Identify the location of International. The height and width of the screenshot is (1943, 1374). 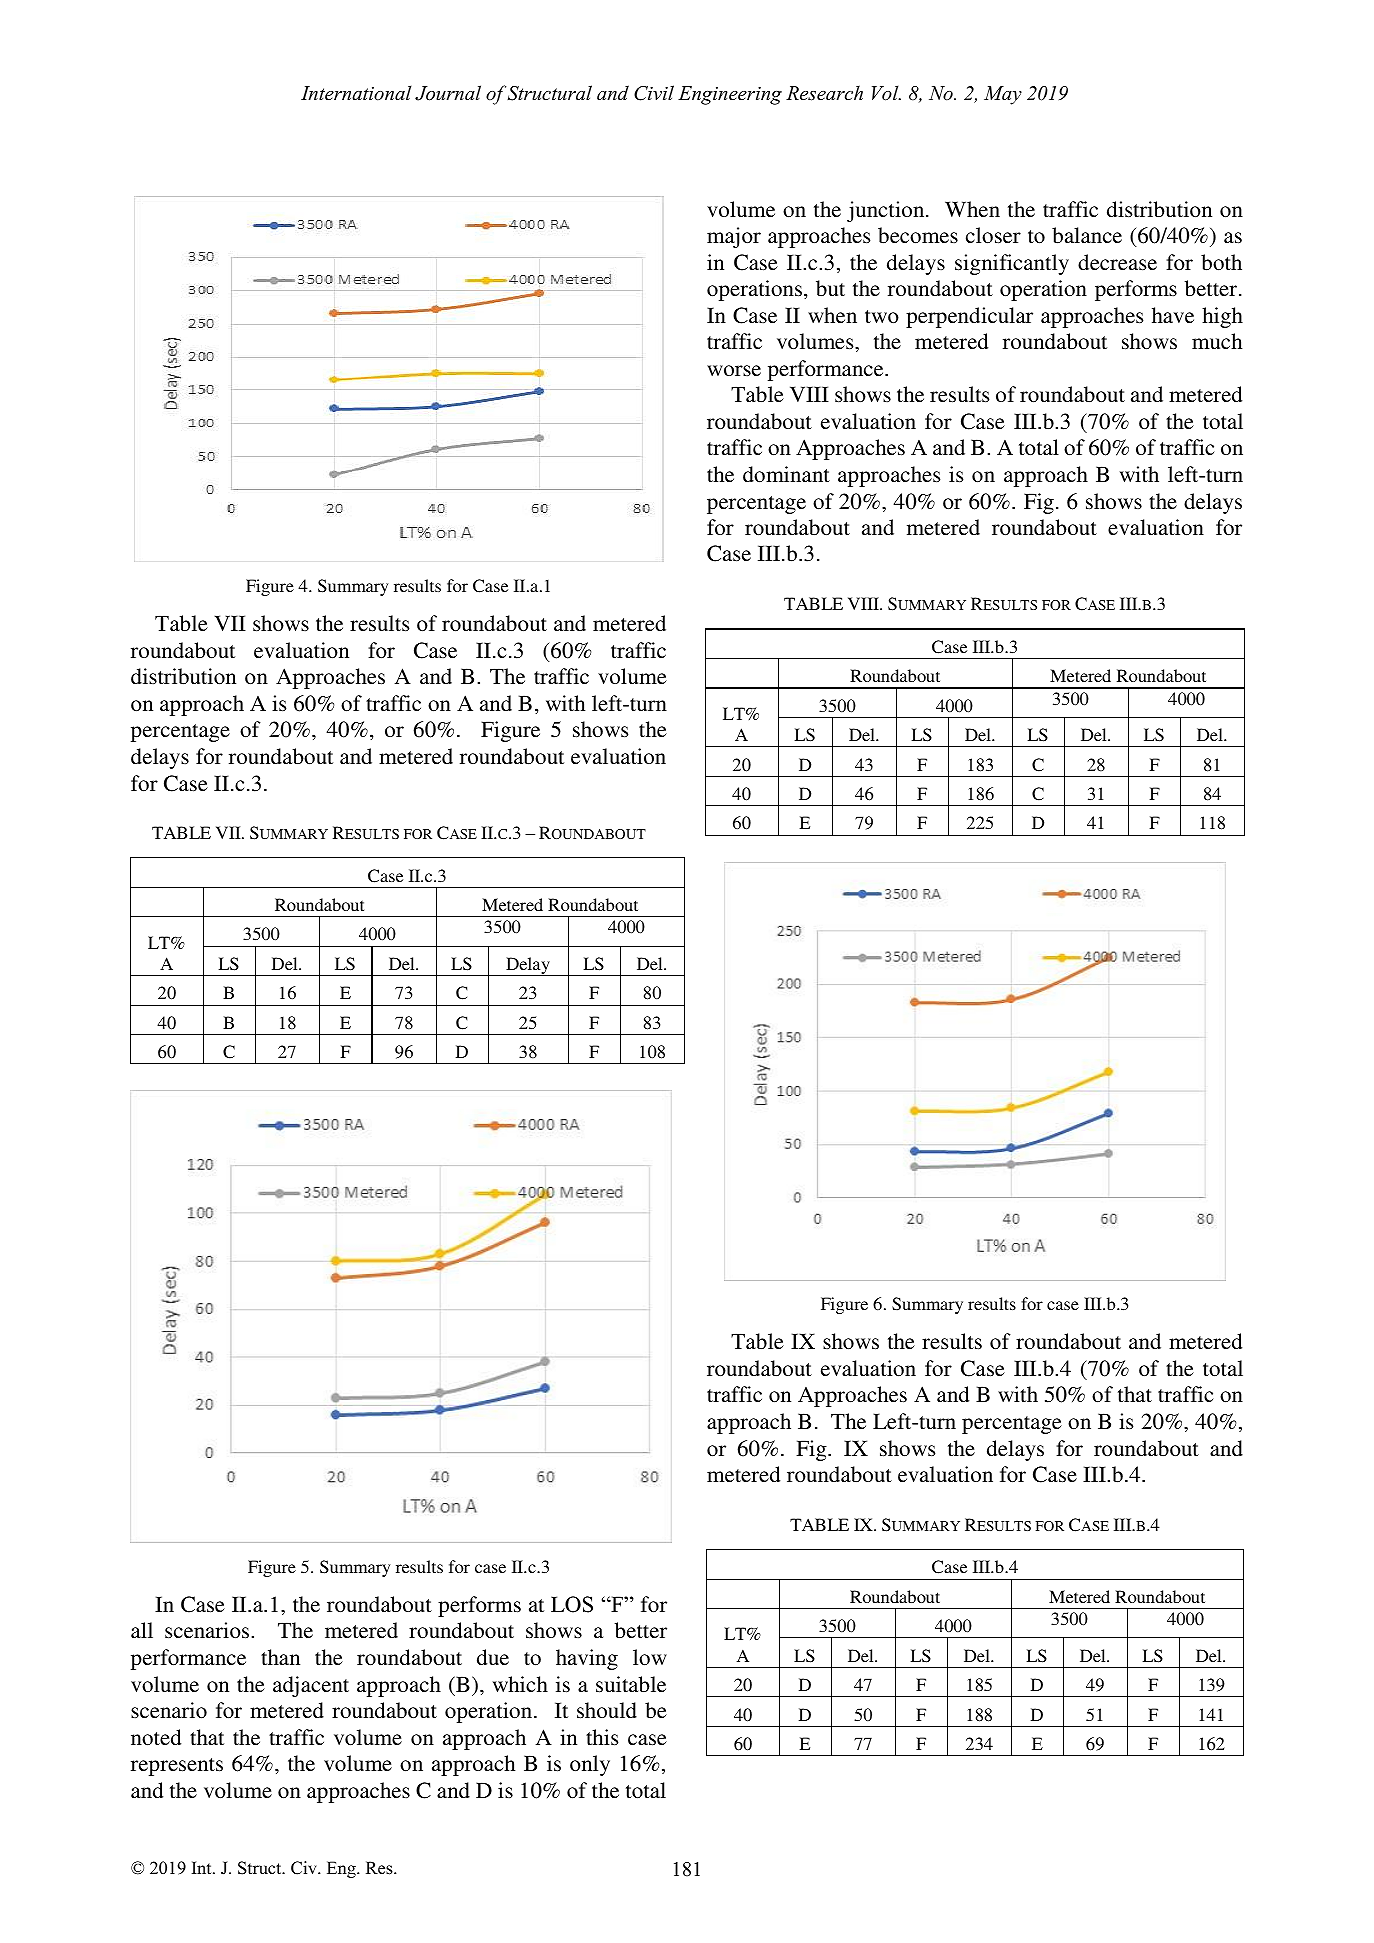
(356, 93).
